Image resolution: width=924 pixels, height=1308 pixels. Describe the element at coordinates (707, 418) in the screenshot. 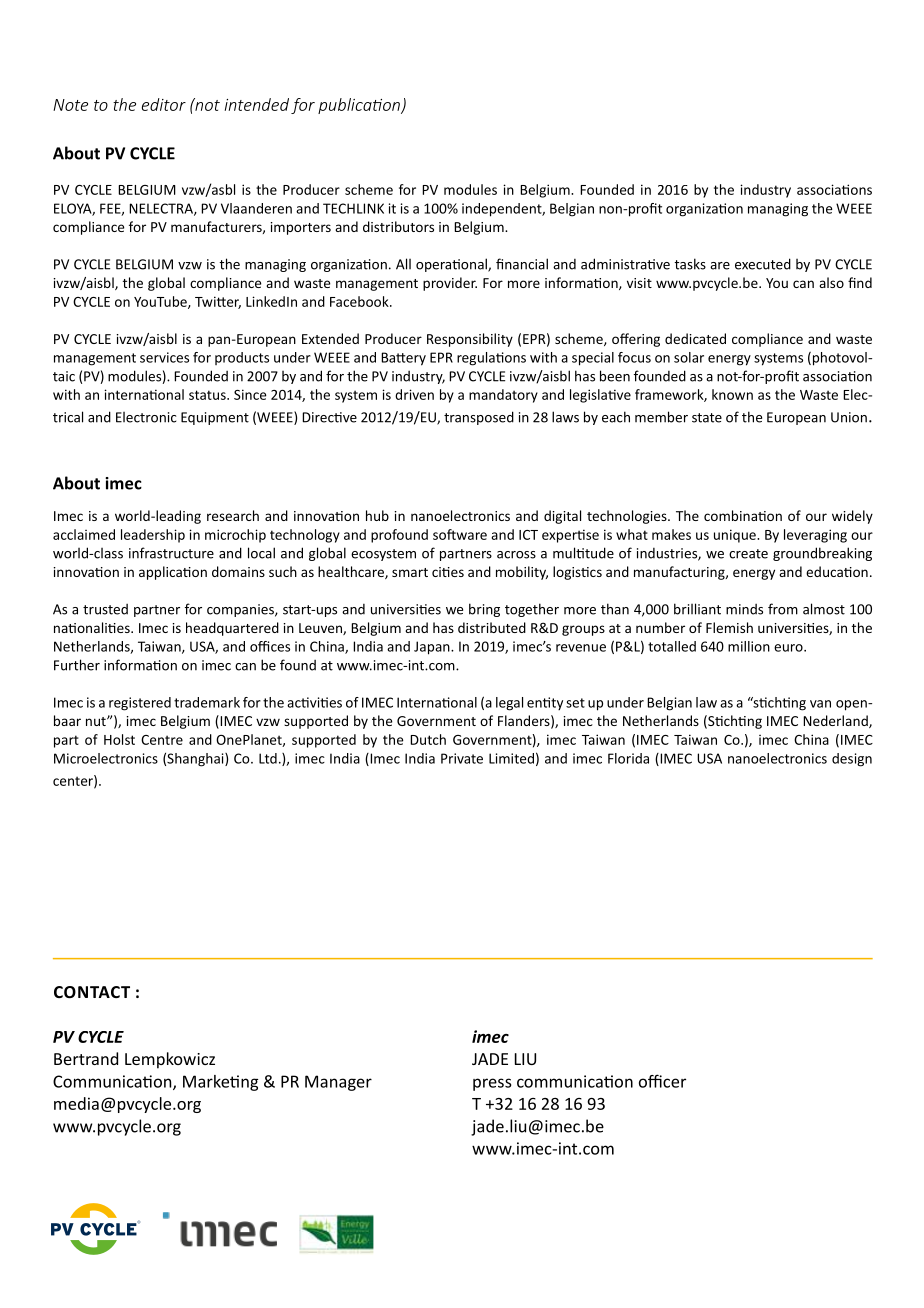

I see `state` at that location.
